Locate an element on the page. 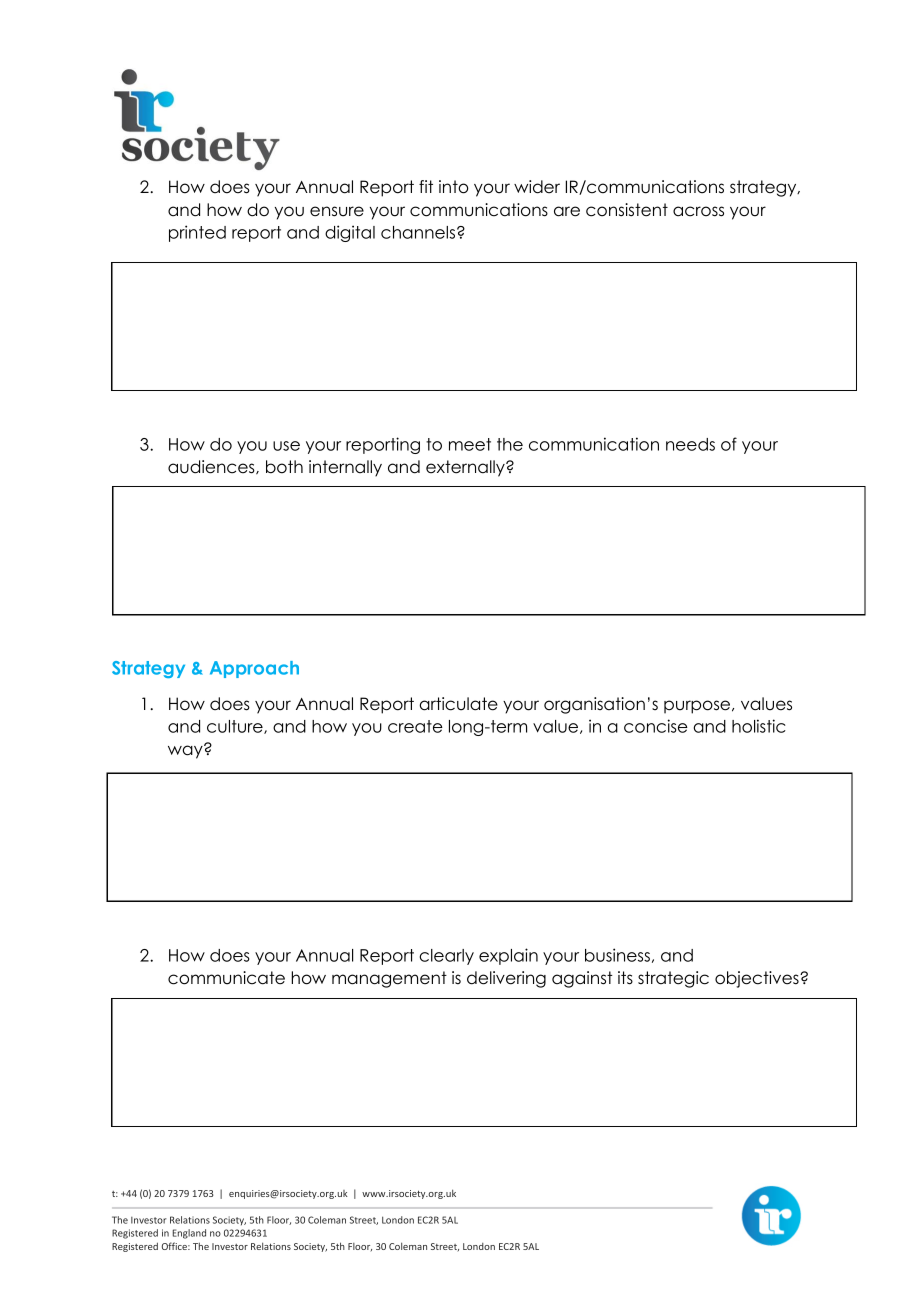 Image resolution: width=924 pixels, height=1308 pixels. printed is located at coordinates (197, 233).
